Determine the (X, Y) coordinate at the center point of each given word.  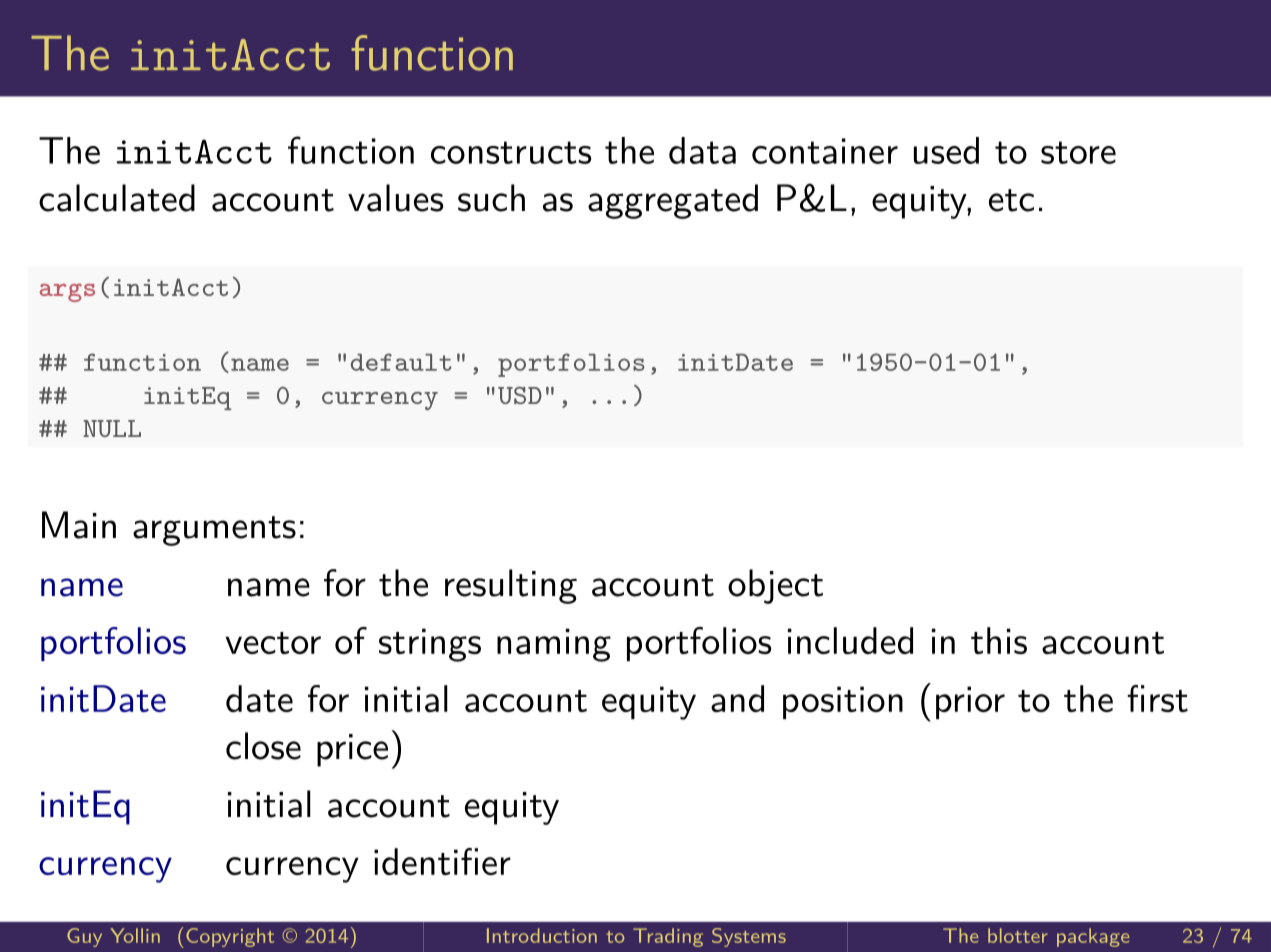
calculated (117, 198)
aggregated (673, 201)
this (999, 640)
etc (1011, 200)
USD (520, 395)
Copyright (230, 937)
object (775, 586)
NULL (112, 428)
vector (273, 643)
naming (554, 645)
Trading (668, 937)
